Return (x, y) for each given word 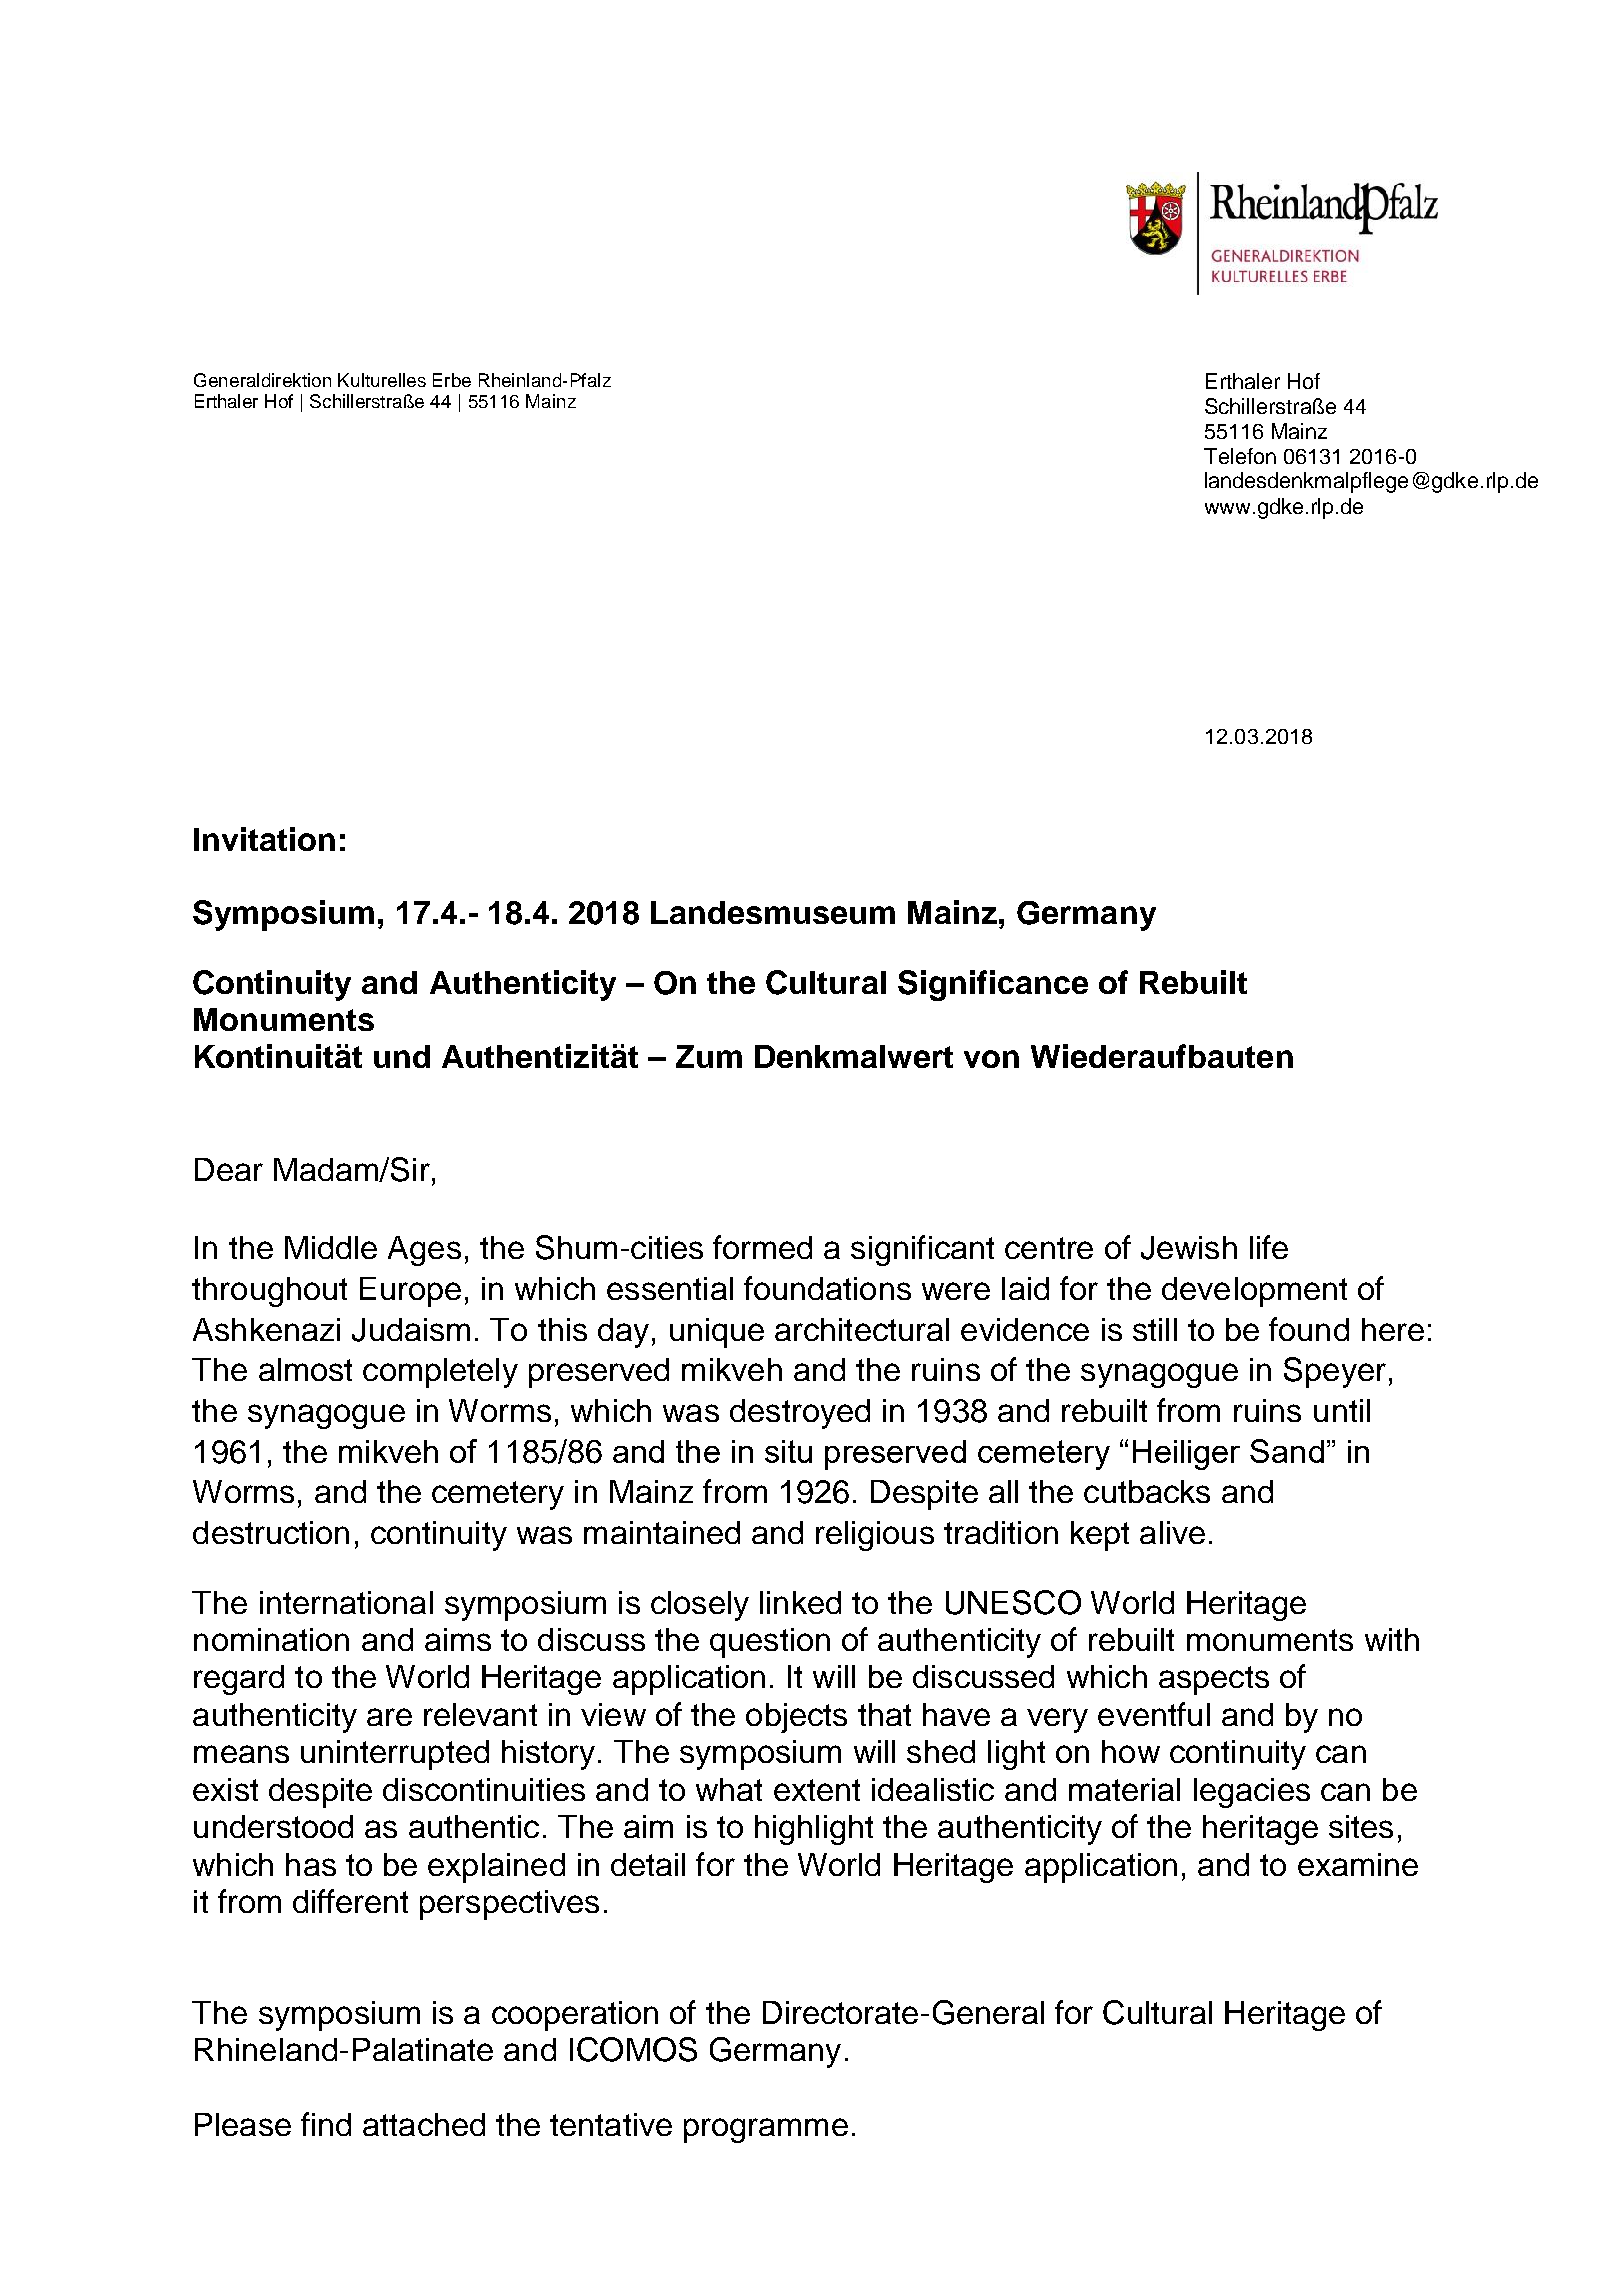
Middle (331, 1247)
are (389, 1717)
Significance (993, 985)
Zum (709, 1056)
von (991, 1059)
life (1269, 1247)
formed (762, 1247)
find (326, 2124)
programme (766, 2130)
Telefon (1240, 456)
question (770, 1643)
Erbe (452, 380)
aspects (1214, 1680)
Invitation (264, 839)
